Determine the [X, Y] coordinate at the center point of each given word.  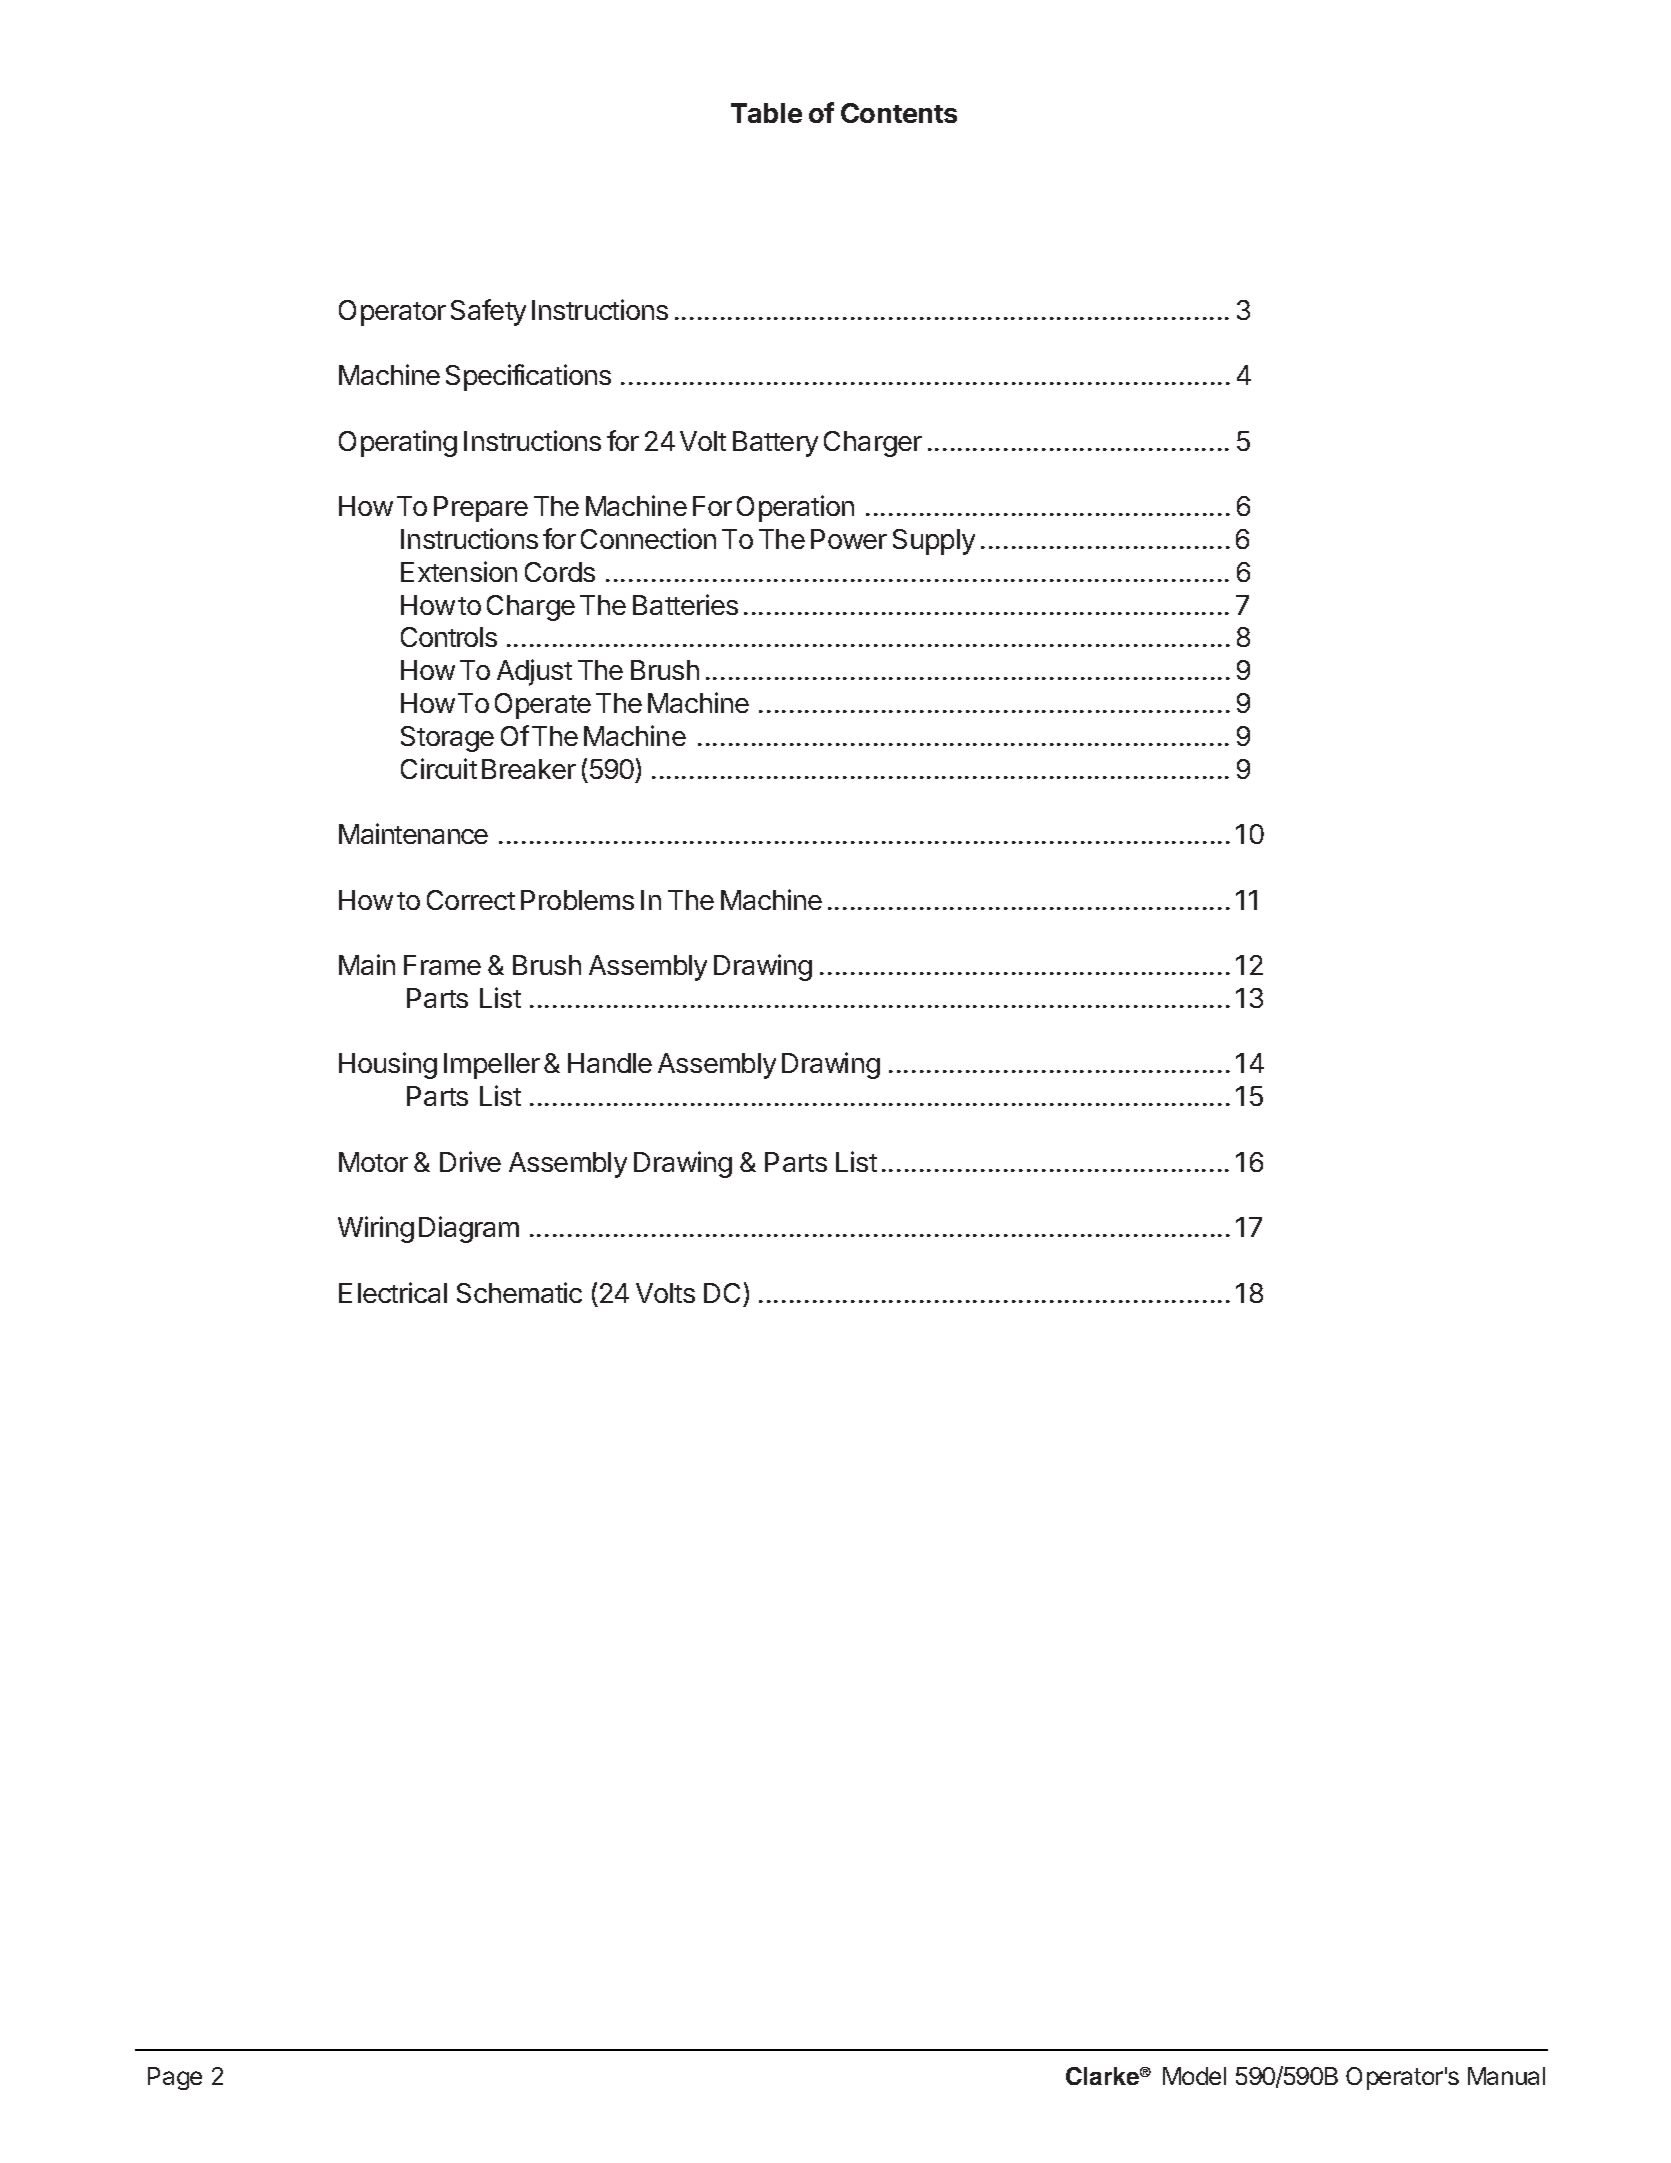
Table [766, 113]
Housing [388, 1065]
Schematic [519, 1292]
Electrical [393, 1292]
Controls [449, 637]
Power [849, 539]
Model [1194, 2076]
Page [175, 2078]
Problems [577, 900]
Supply [934, 542]
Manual [1506, 2076]
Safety [488, 312]
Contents [899, 113]
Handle [610, 1063]
